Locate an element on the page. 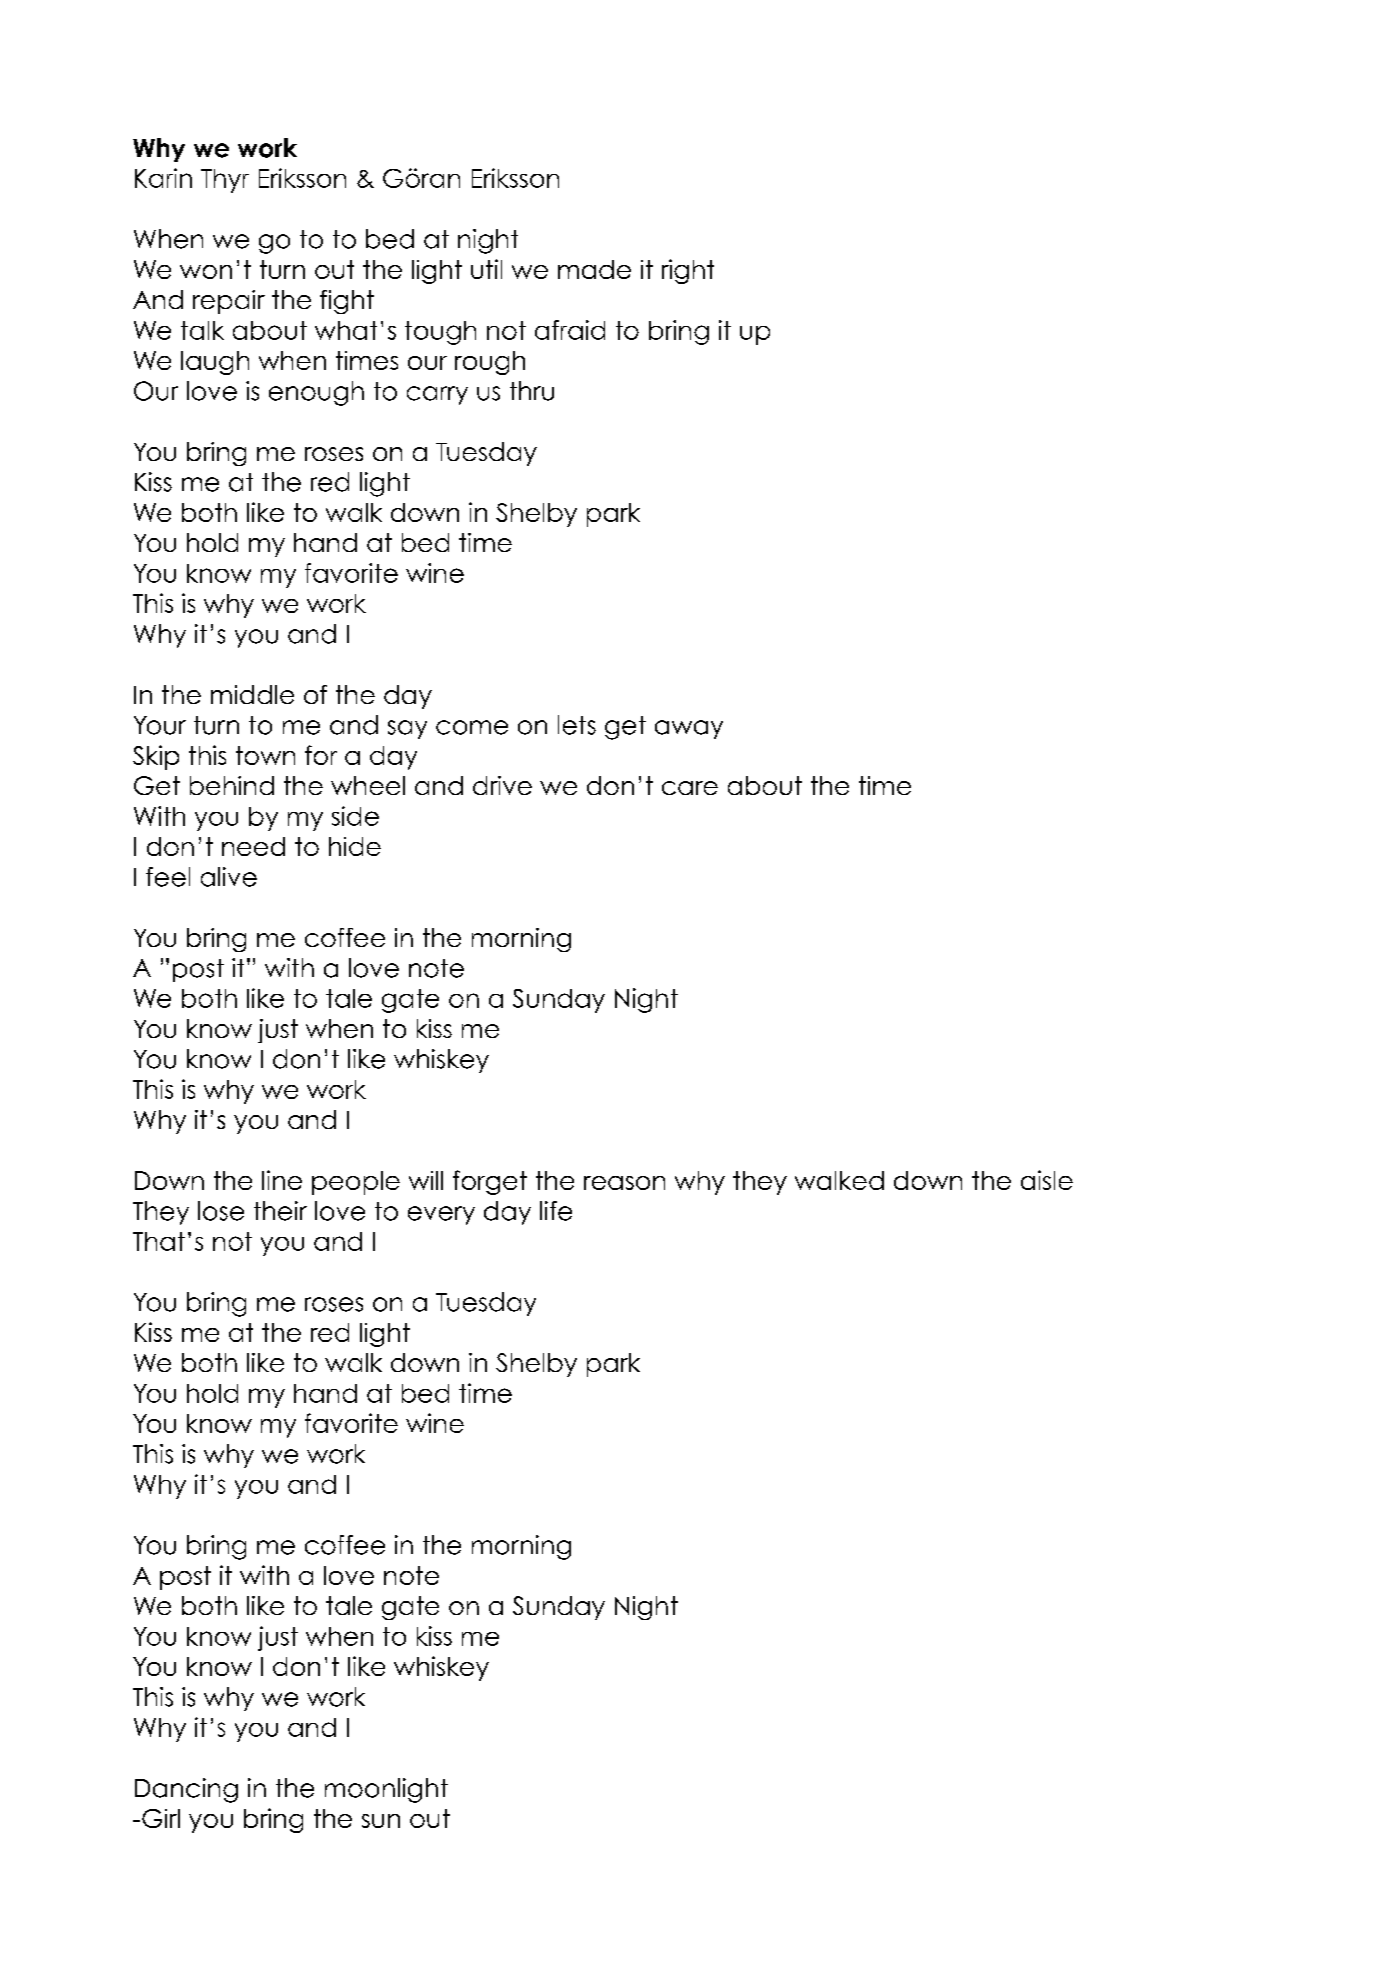 This page has width=1391, height=1967. repair is located at coordinates (229, 302).
